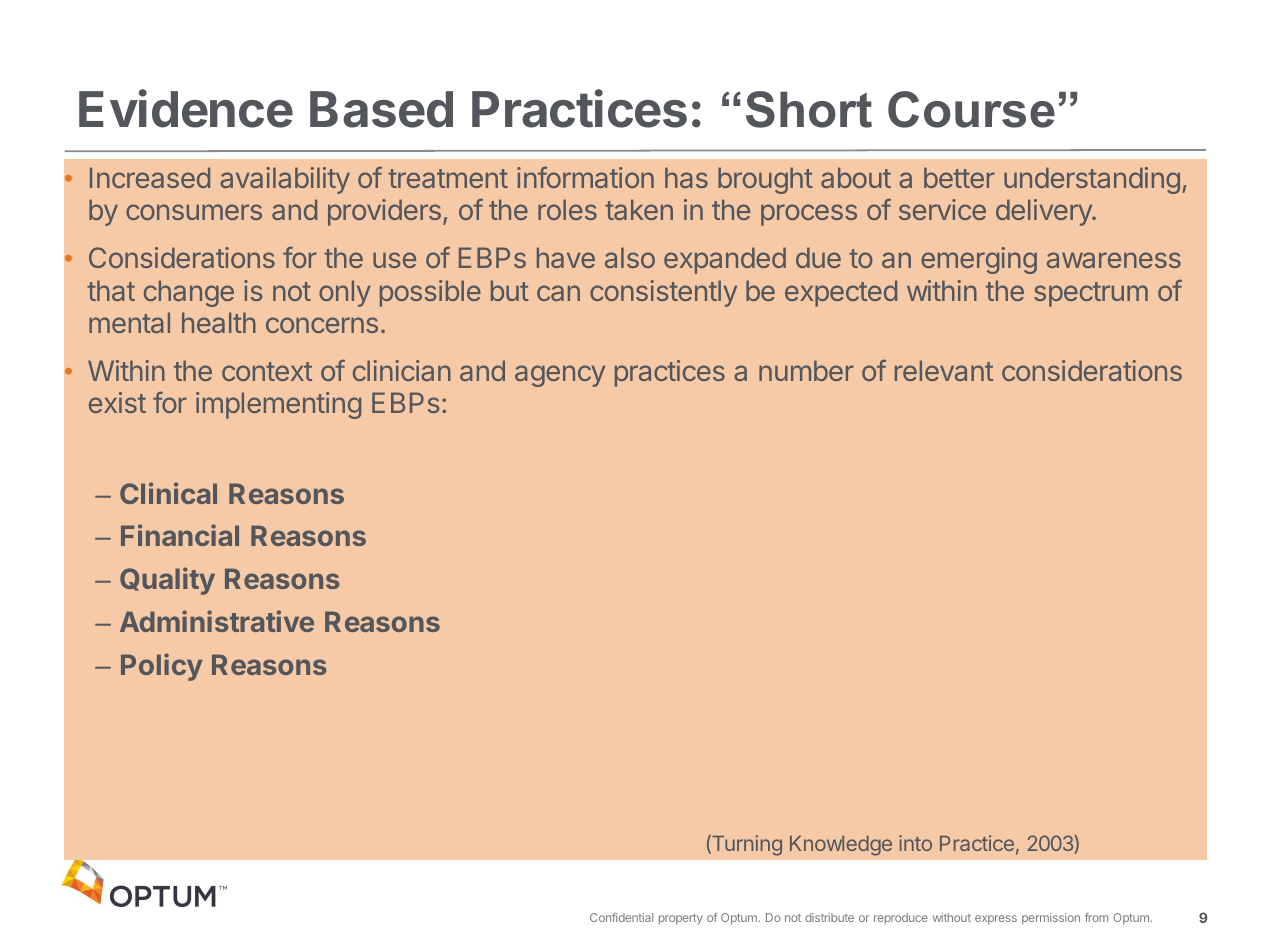 The image size is (1270, 952). I want to click on information, so click(585, 177).
